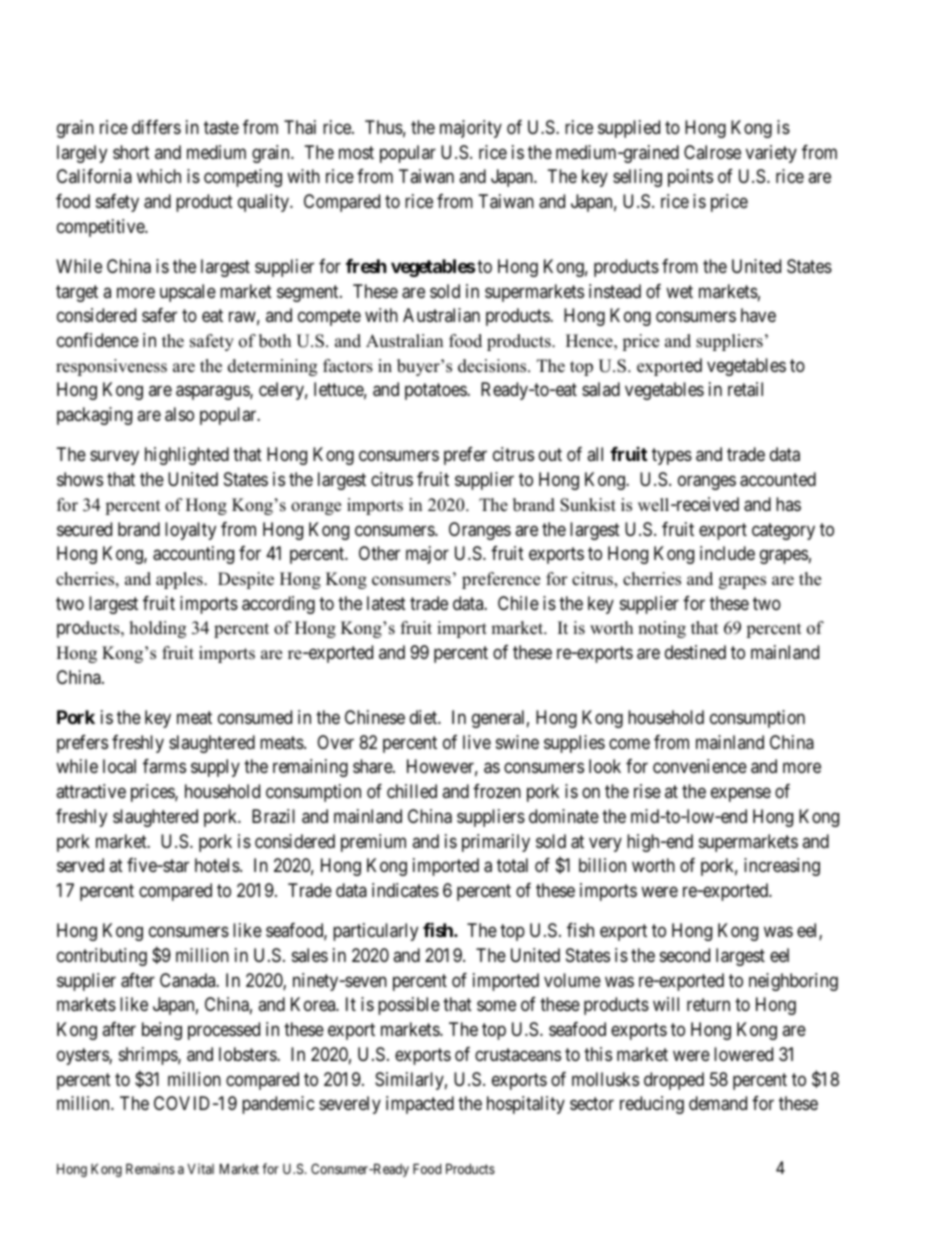  I want to click on Remains, so click(150, 1168).
